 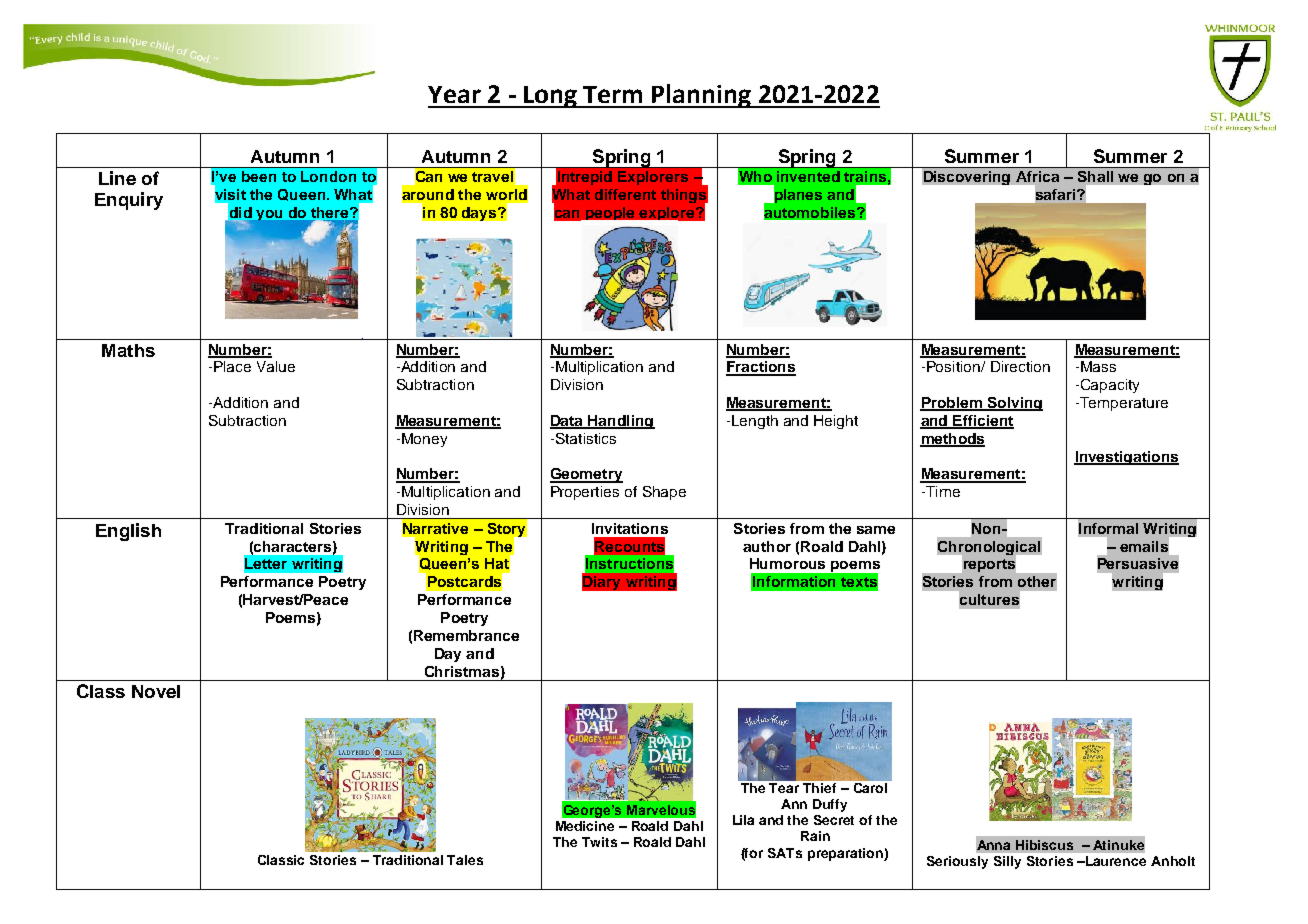 What do you see at coordinates (128, 532) in the image?
I see `English` at bounding box center [128, 532].
